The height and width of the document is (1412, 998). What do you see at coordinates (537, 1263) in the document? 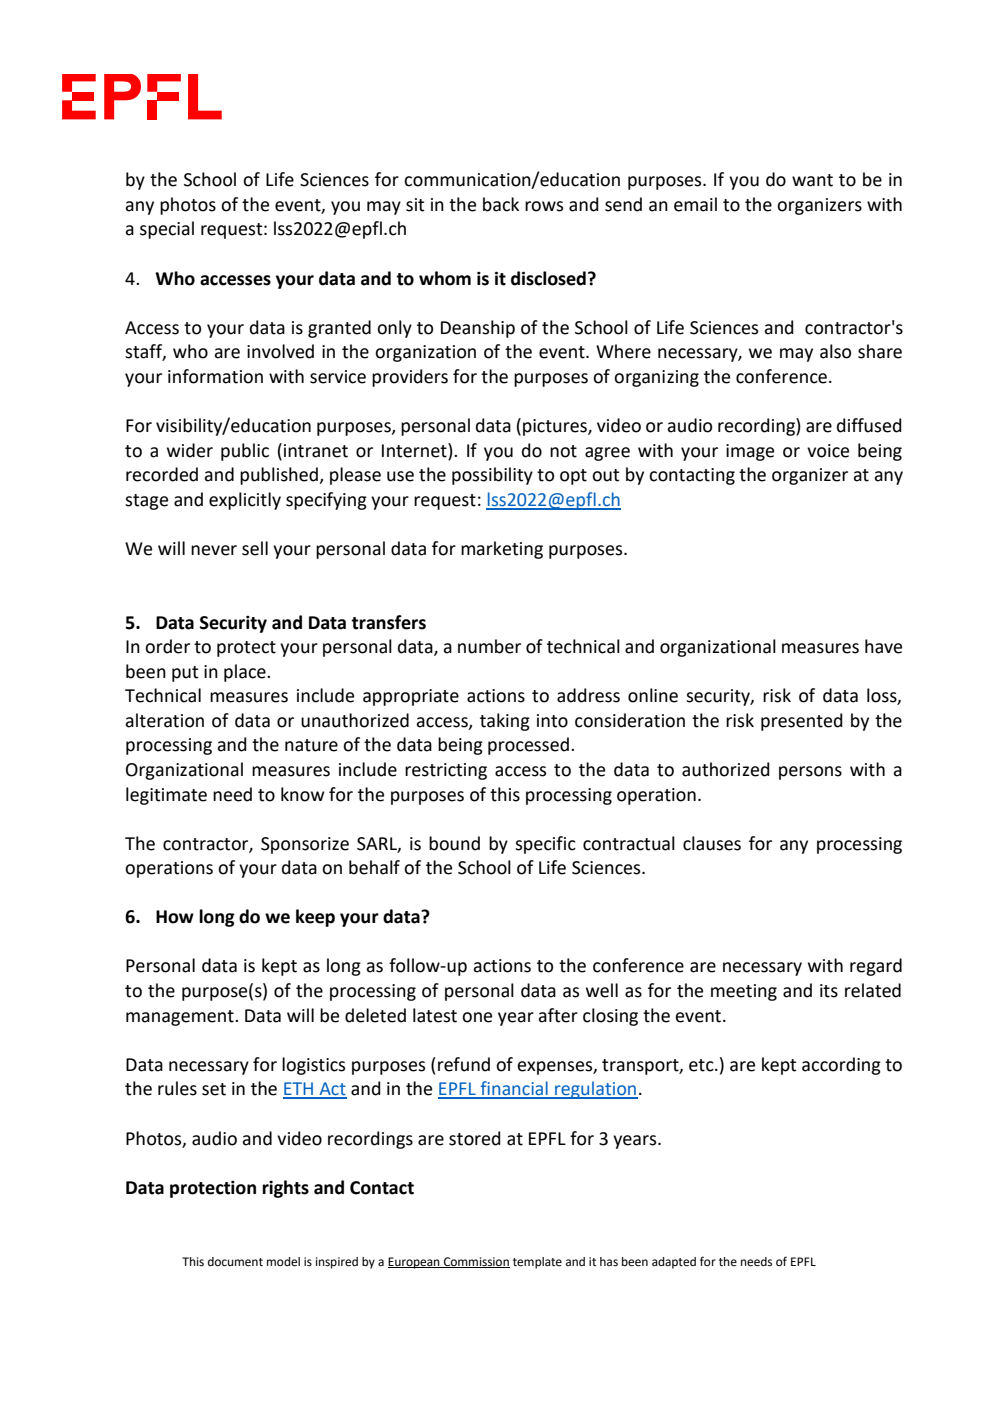
I see `template` at bounding box center [537, 1263].
